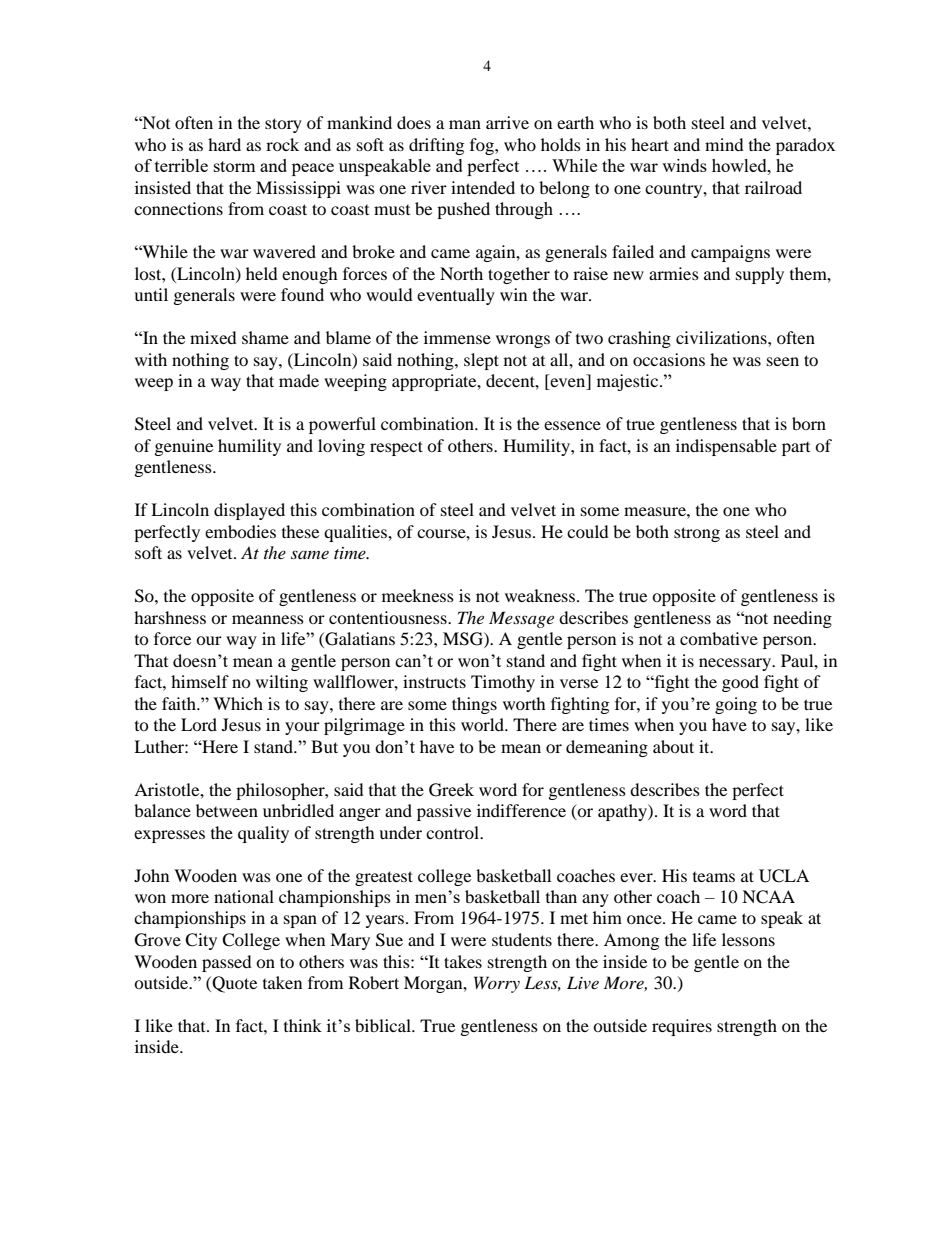 The image size is (952, 1233). What do you see at coordinates (184, 447) in the screenshot?
I see `genuine` at bounding box center [184, 447].
